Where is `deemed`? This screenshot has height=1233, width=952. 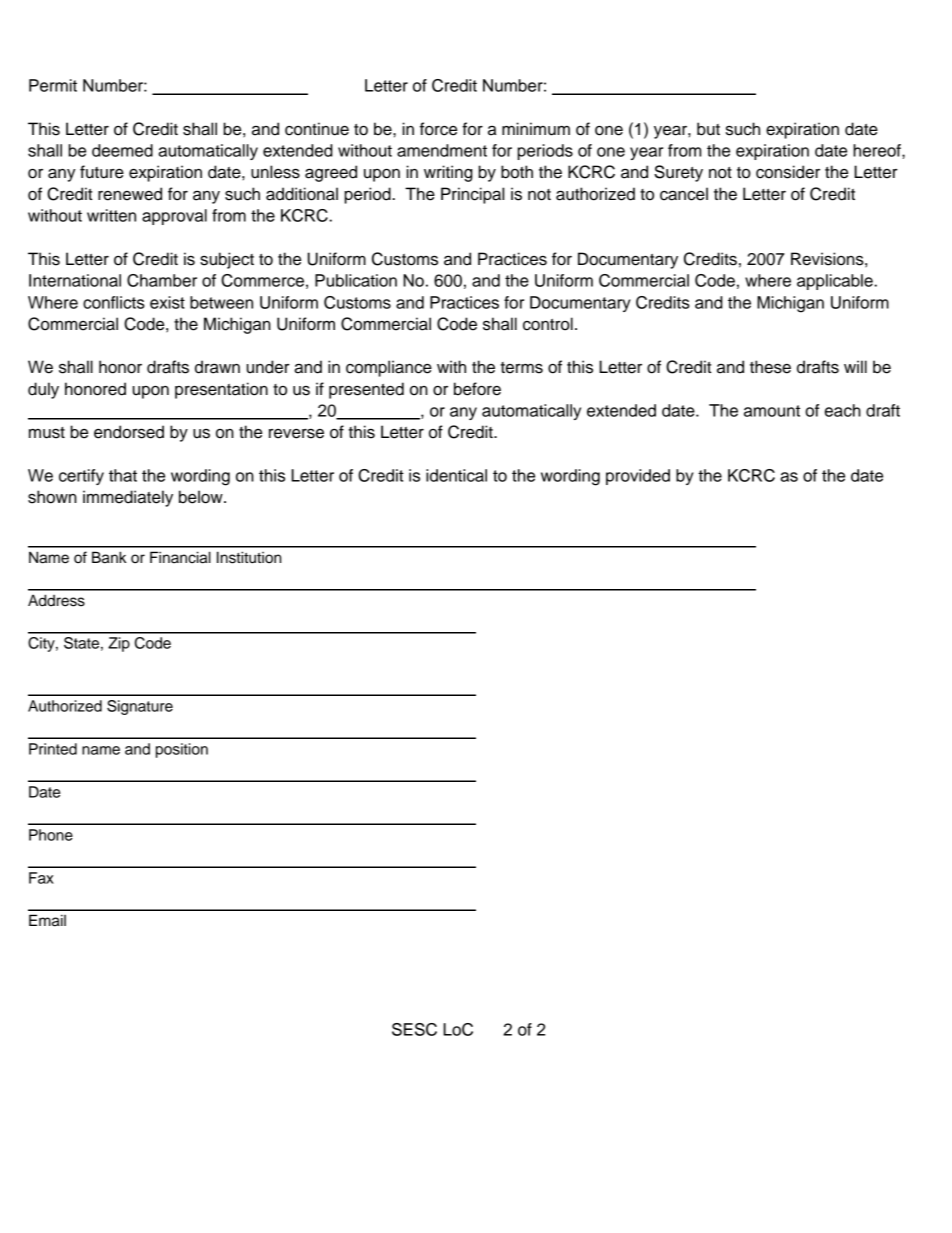
deemed is located at coordinates (122, 150).
